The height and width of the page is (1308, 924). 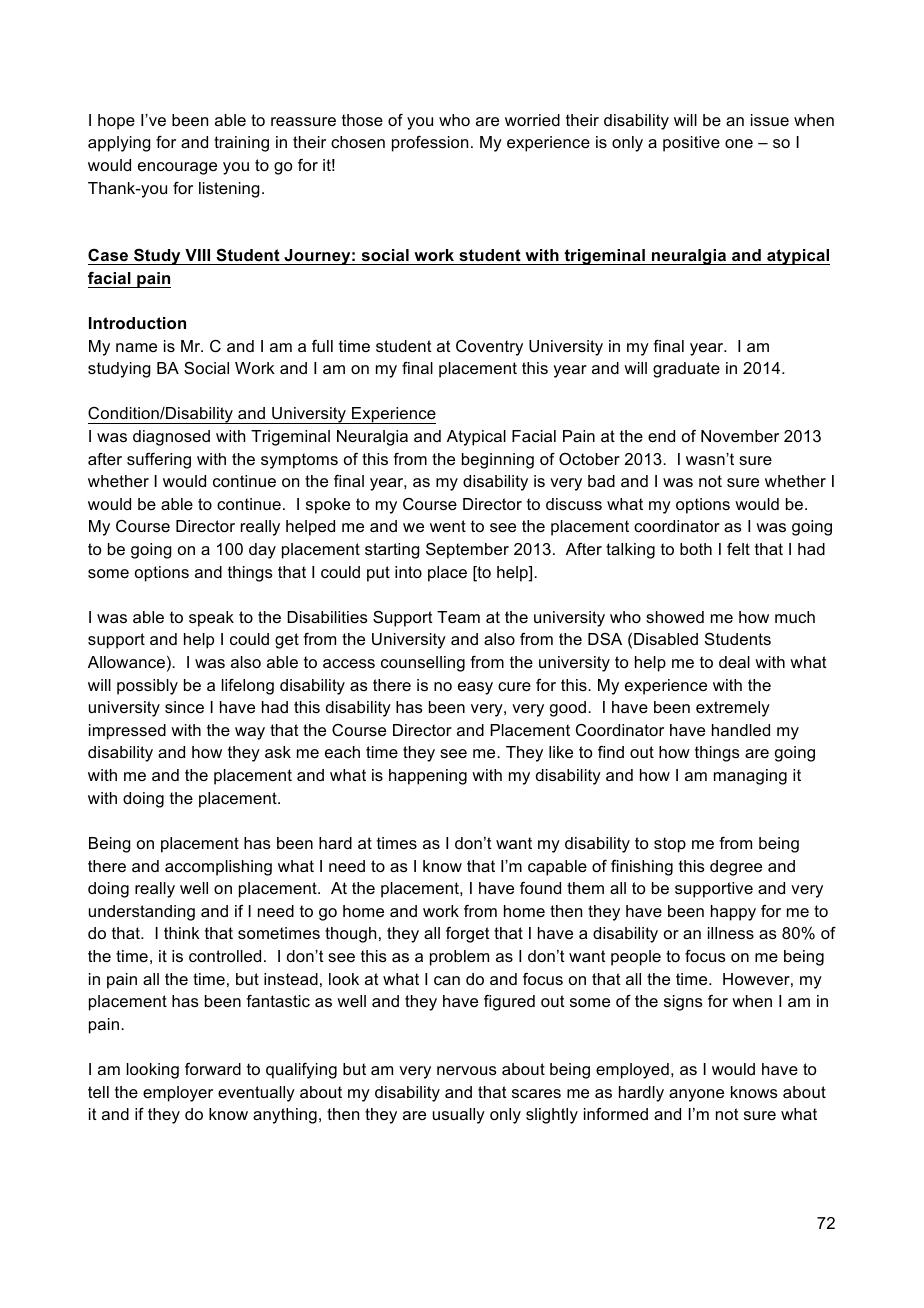 I want to click on suffering, so click(x=159, y=461).
